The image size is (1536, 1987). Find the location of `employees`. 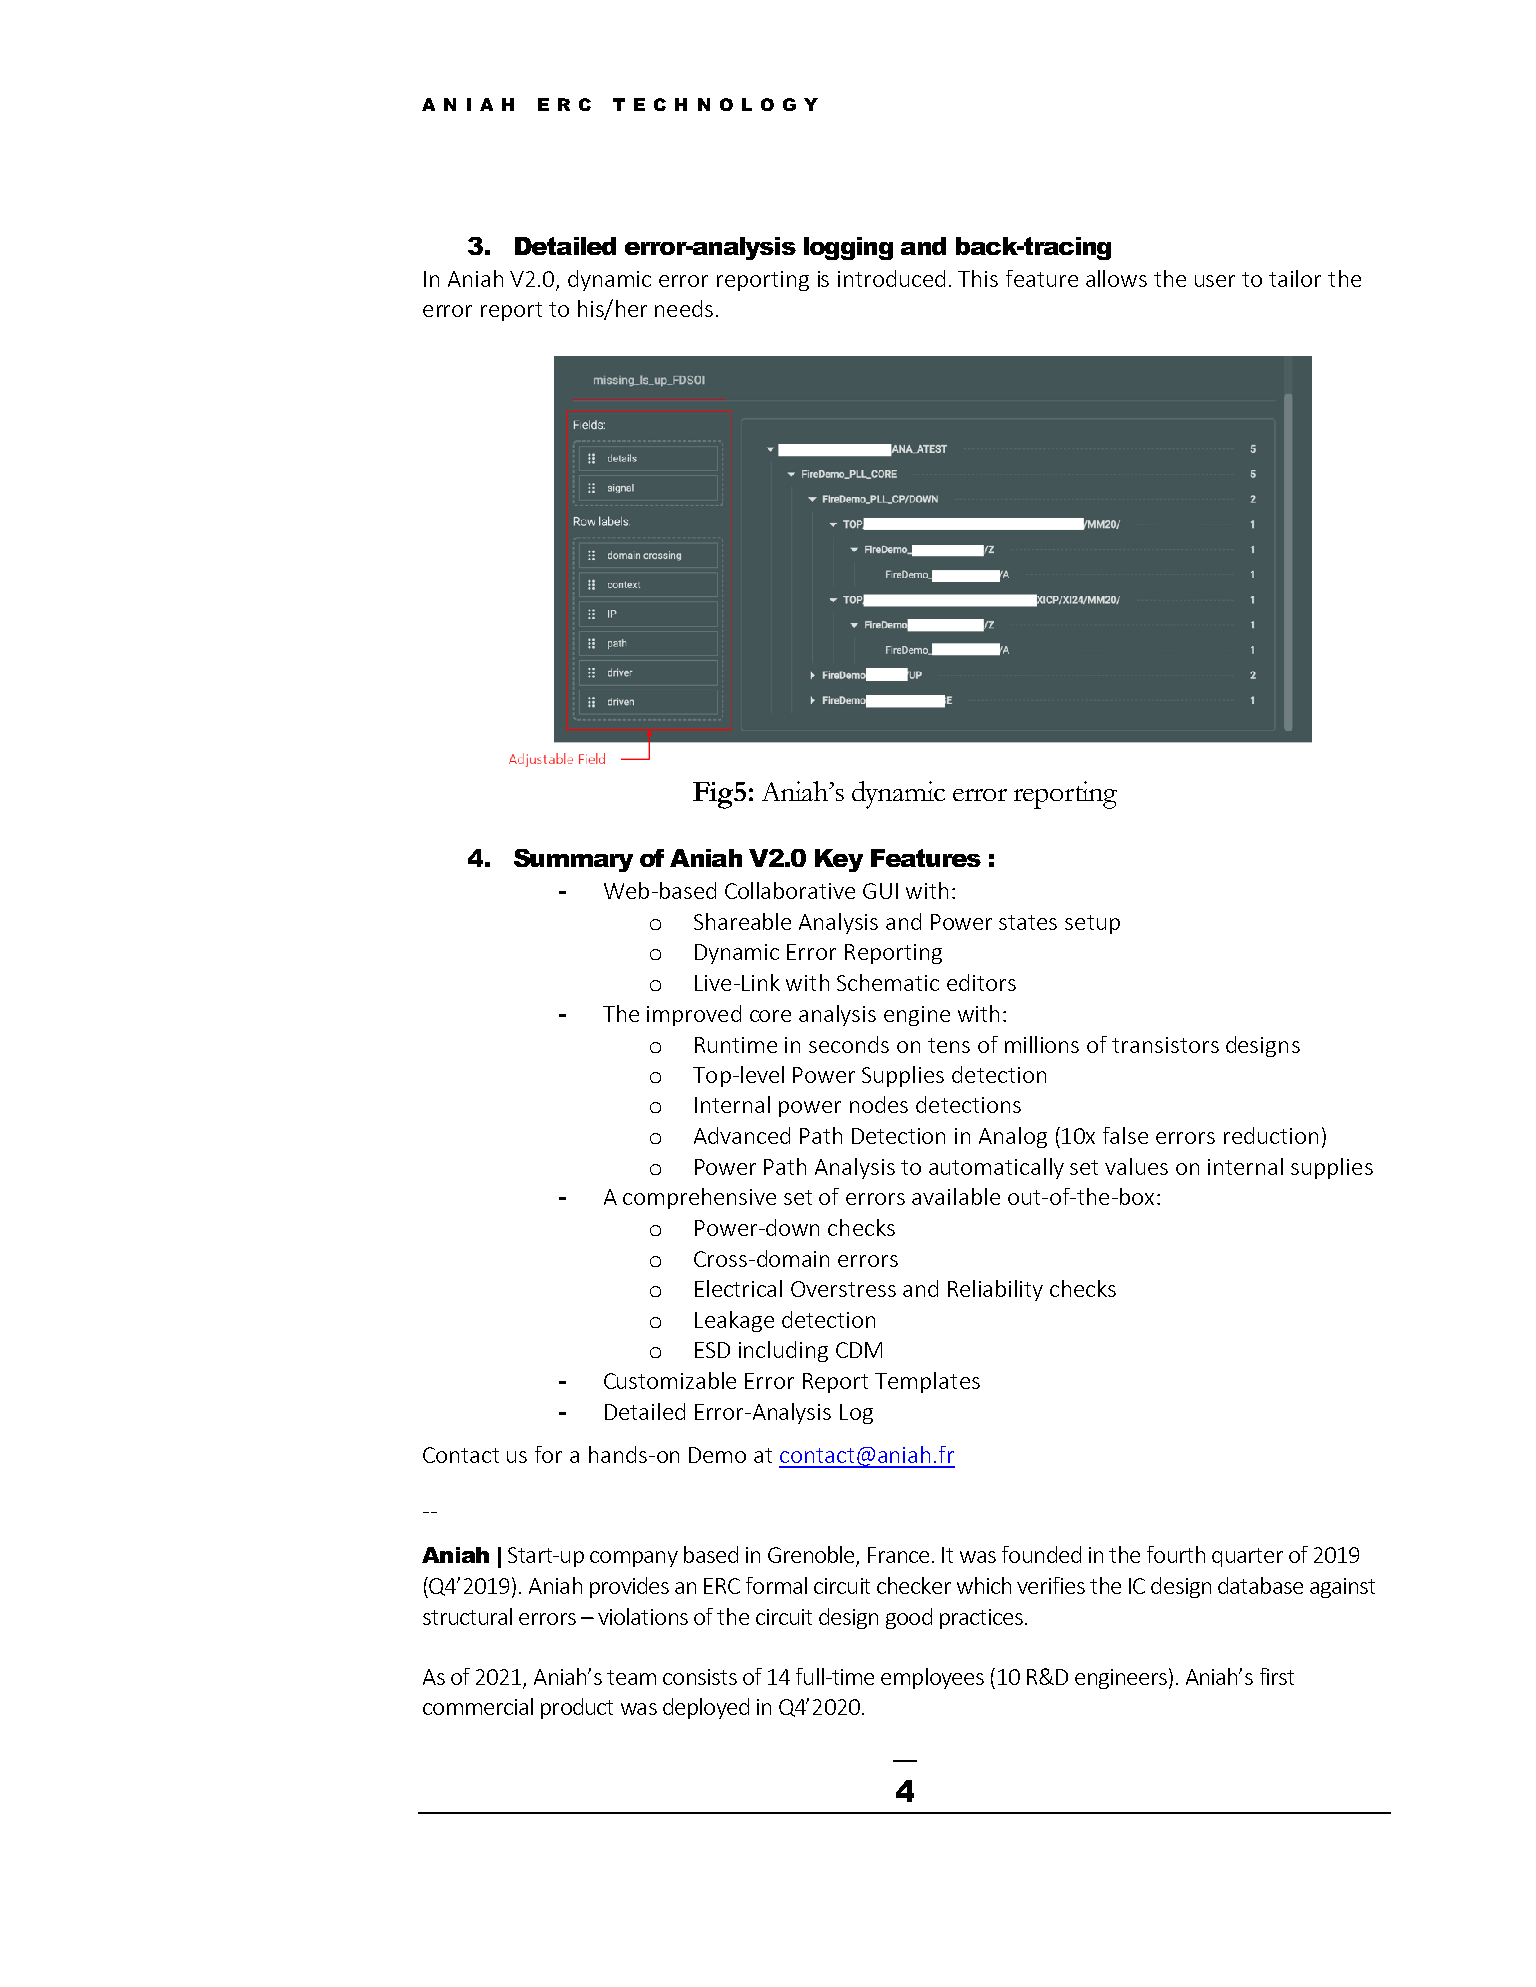

employees is located at coordinates (932, 1678).
